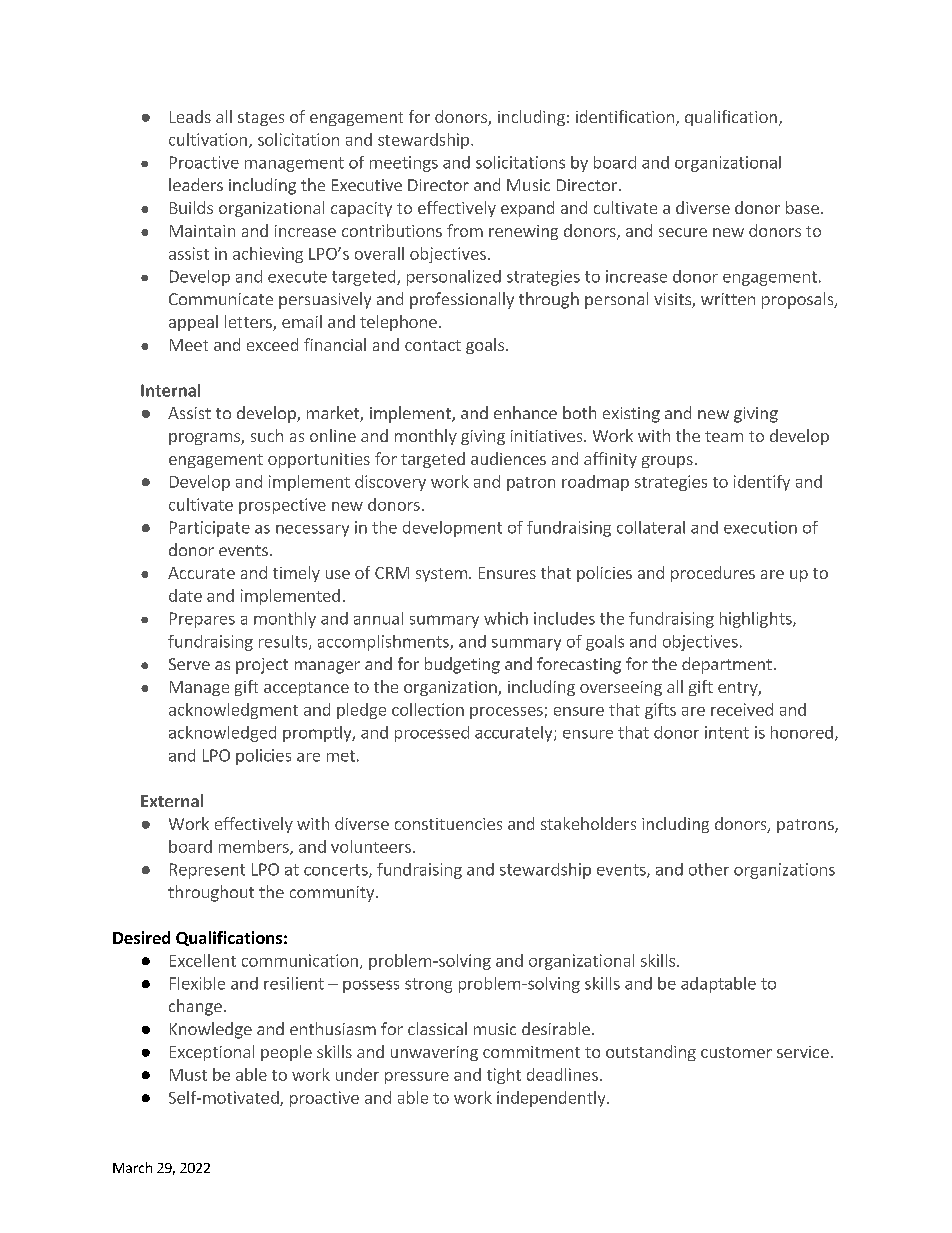 This screenshot has height=1233, width=952. Describe the element at coordinates (504, 1076) in the screenshot. I see `tight` at that location.
